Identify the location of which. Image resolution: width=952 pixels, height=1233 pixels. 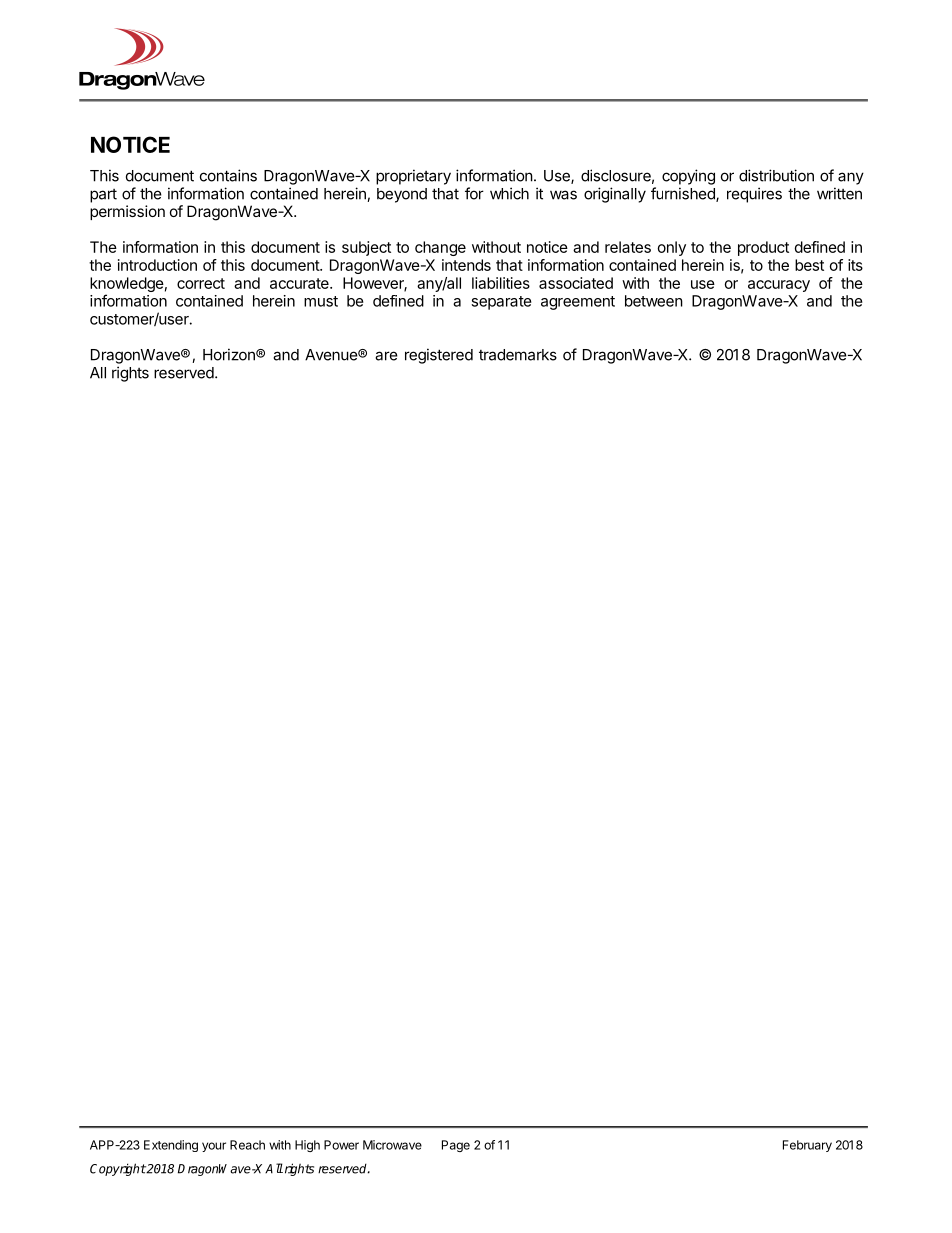
(509, 193).
